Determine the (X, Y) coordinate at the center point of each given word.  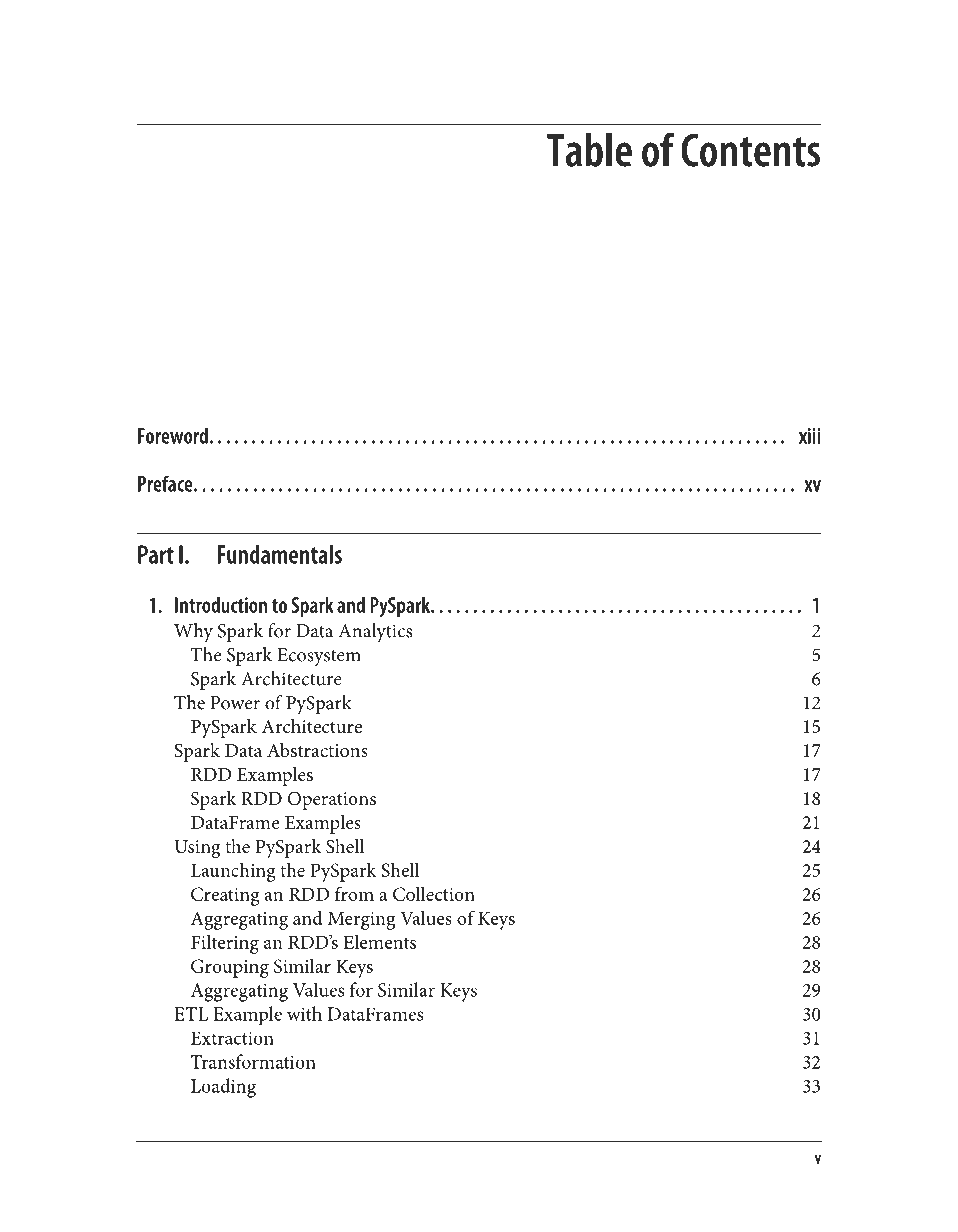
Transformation (253, 1061)
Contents (750, 150)
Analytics (375, 632)
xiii (809, 436)
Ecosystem (319, 657)
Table (589, 150)
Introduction (221, 605)
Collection (434, 893)
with (304, 1013)
